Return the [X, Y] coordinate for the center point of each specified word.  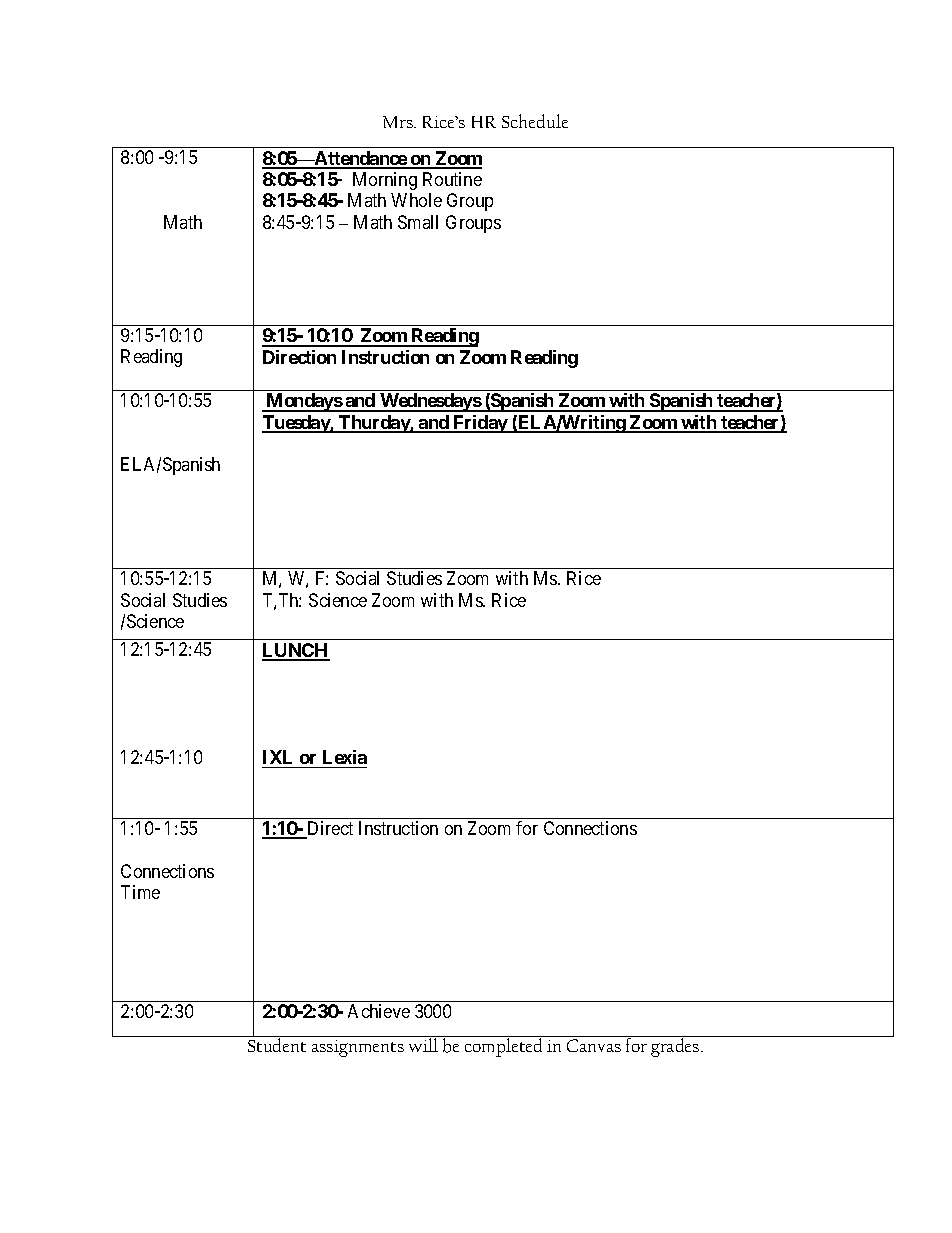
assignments [358, 1048]
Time [140, 892]
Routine [452, 179]
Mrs [399, 122]
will [423, 1045]
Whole [416, 200]
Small [418, 222]
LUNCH [296, 651]
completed [503, 1047]
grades [676, 1047]
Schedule [535, 121]
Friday [480, 424]
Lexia [345, 757]
